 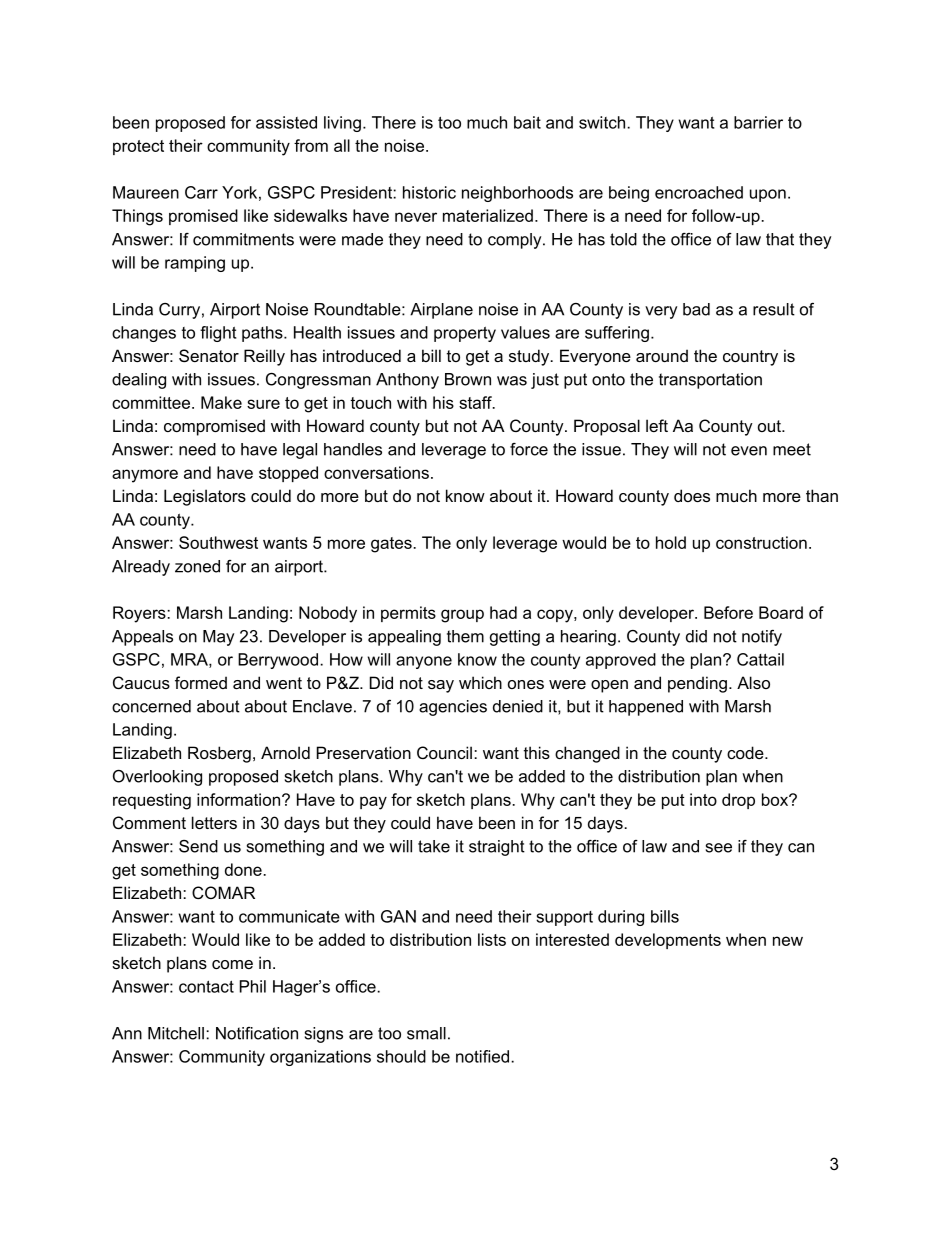 I want to click on barrier, so click(x=758, y=122).
